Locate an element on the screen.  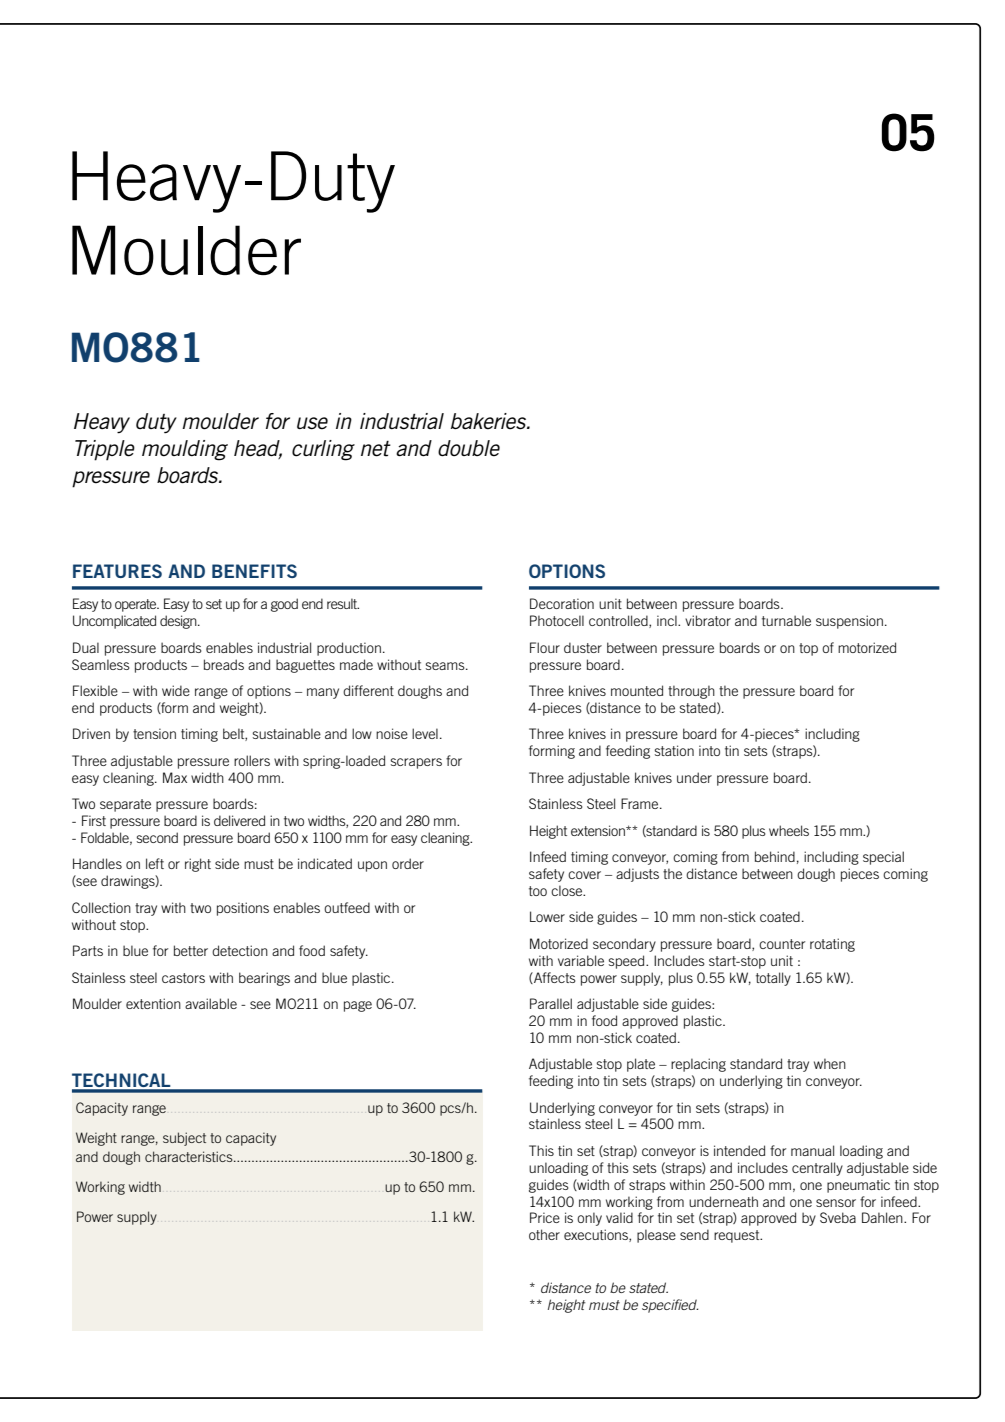
moulding is located at coordinates (185, 450).
